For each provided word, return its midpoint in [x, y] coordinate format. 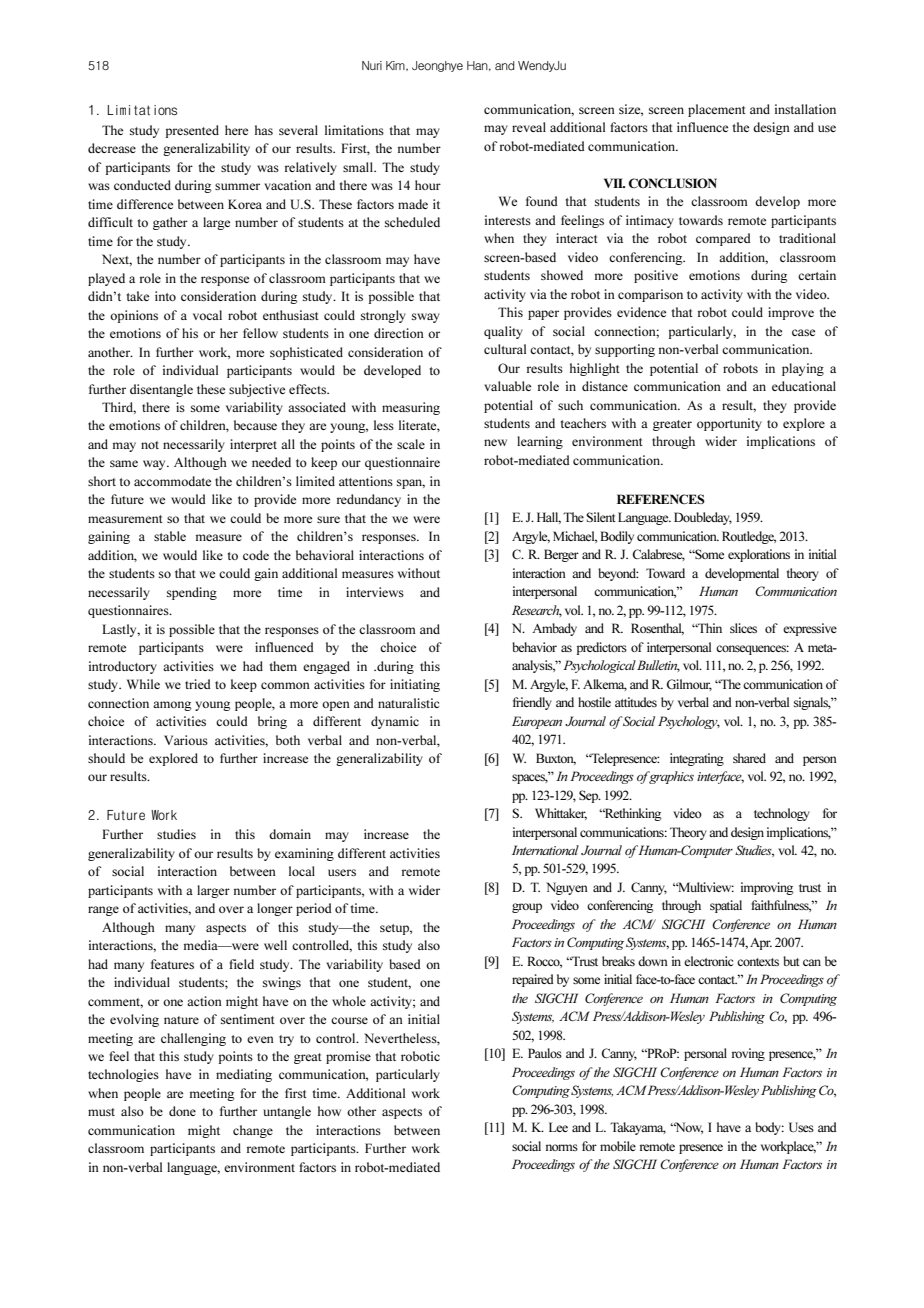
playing [803, 369]
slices [743, 628]
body [769, 1128]
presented [192, 131]
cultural [505, 349]
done [182, 1111]
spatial [726, 906]
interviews [375, 592]
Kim [396, 66]
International [545, 850]
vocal [207, 315]
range [103, 911]
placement [717, 110]
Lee [558, 1127]
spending [192, 593]
